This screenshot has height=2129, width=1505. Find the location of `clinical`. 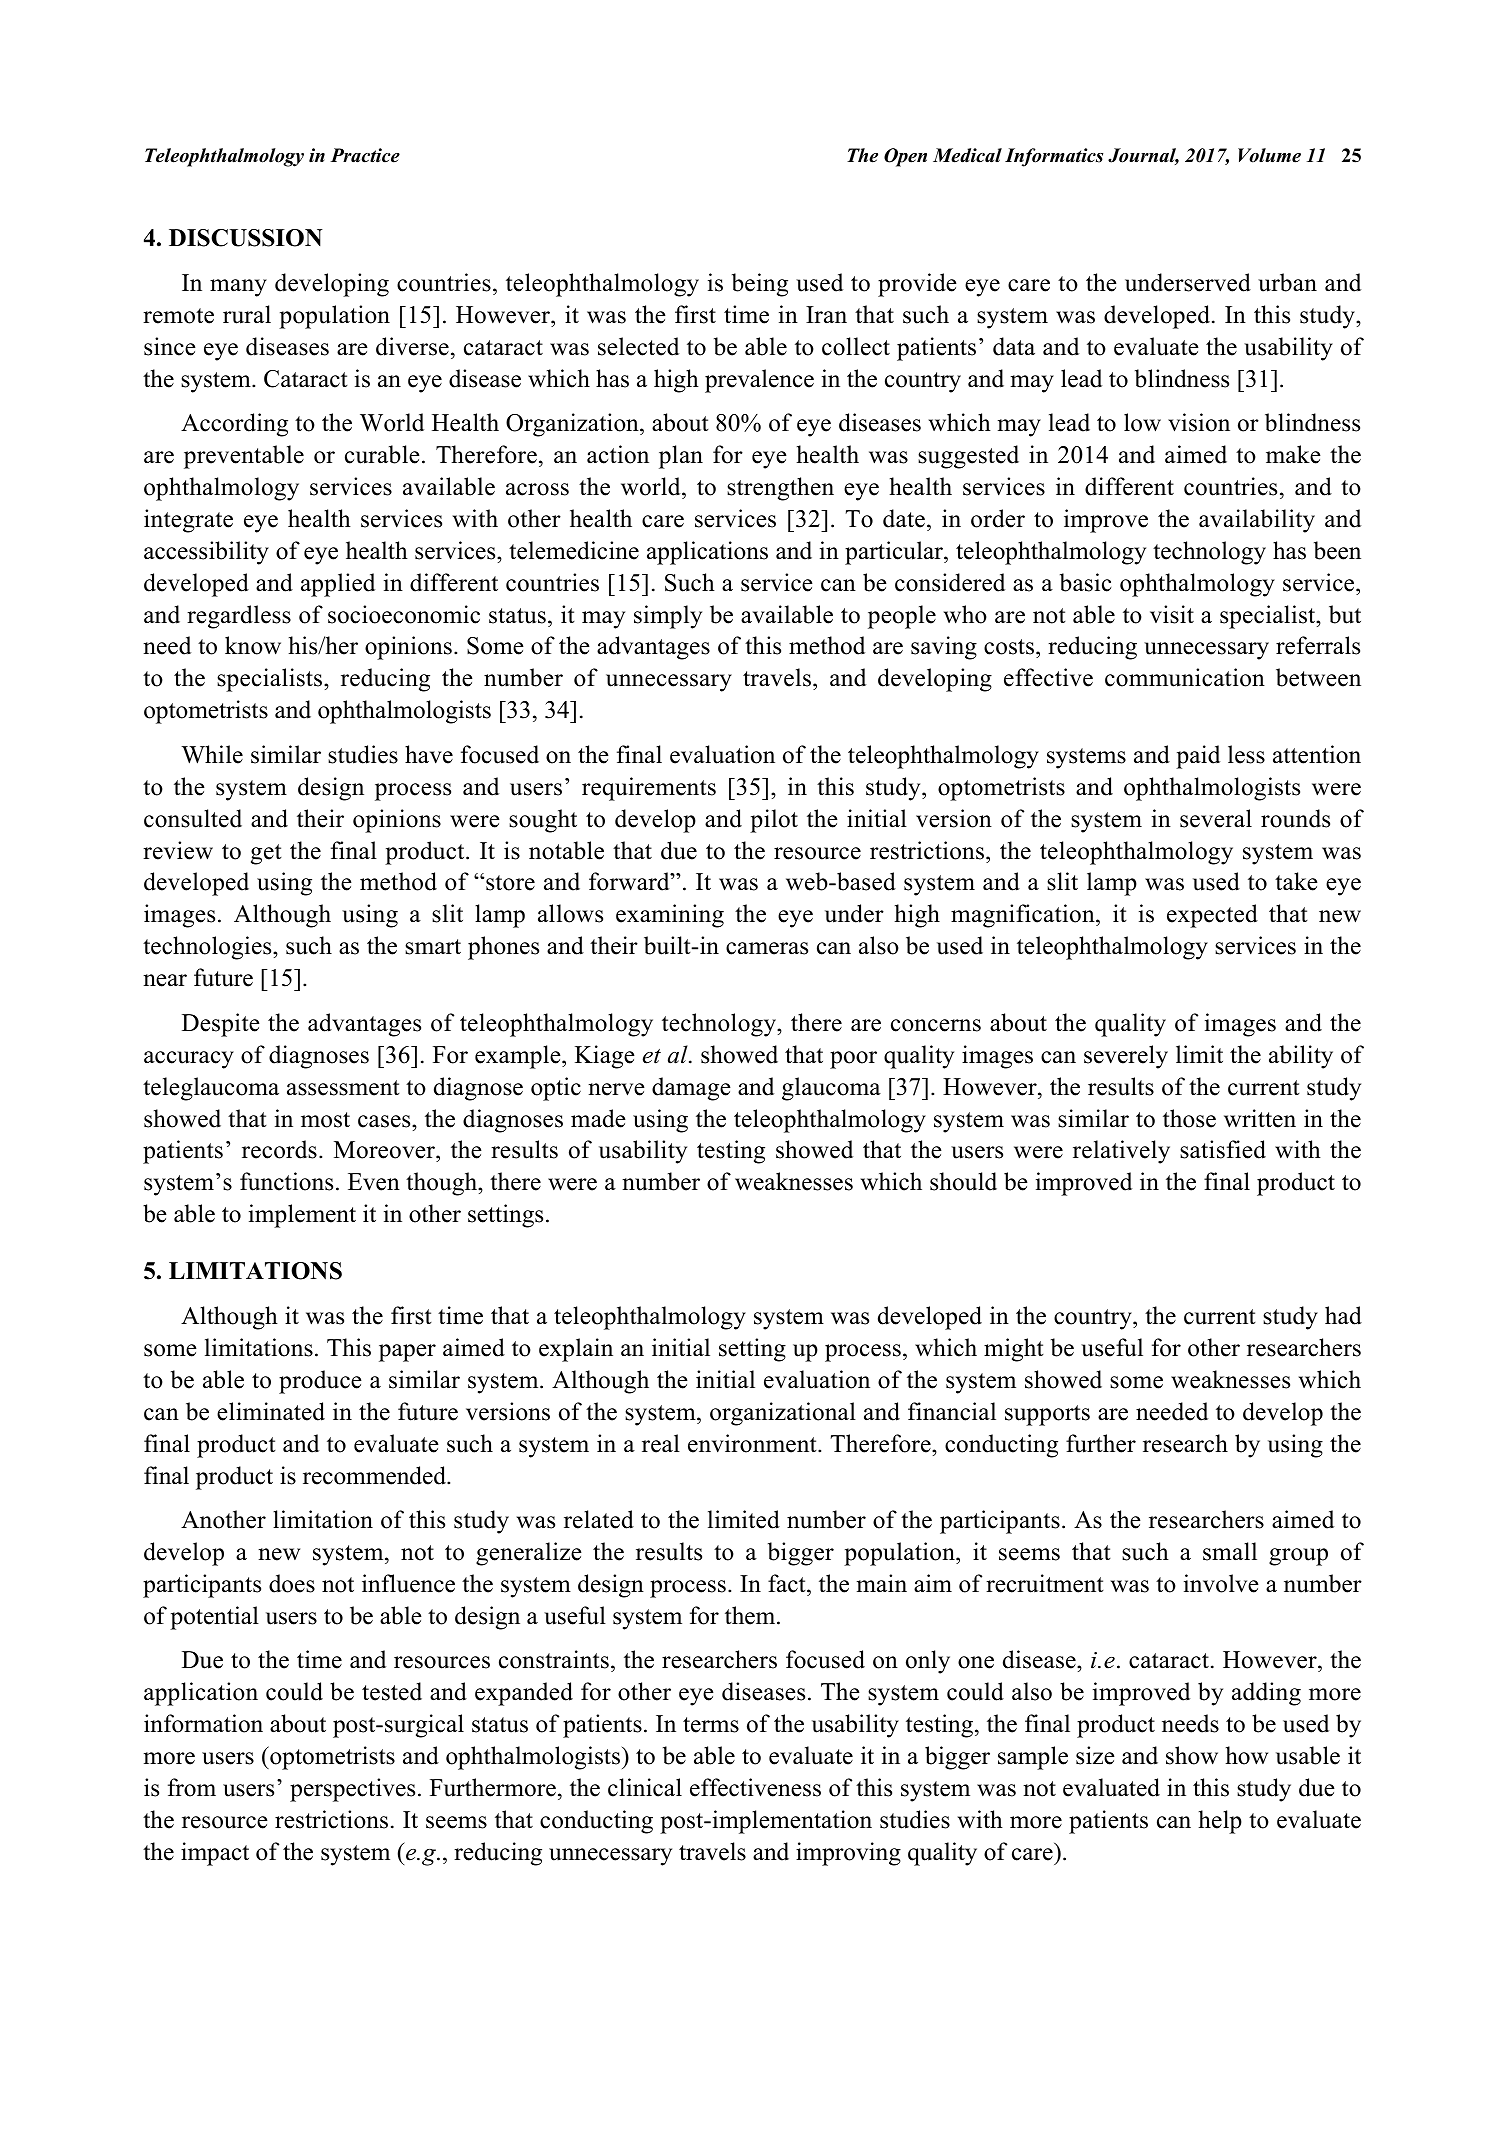

clinical is located at coordinates (645, 1787).
